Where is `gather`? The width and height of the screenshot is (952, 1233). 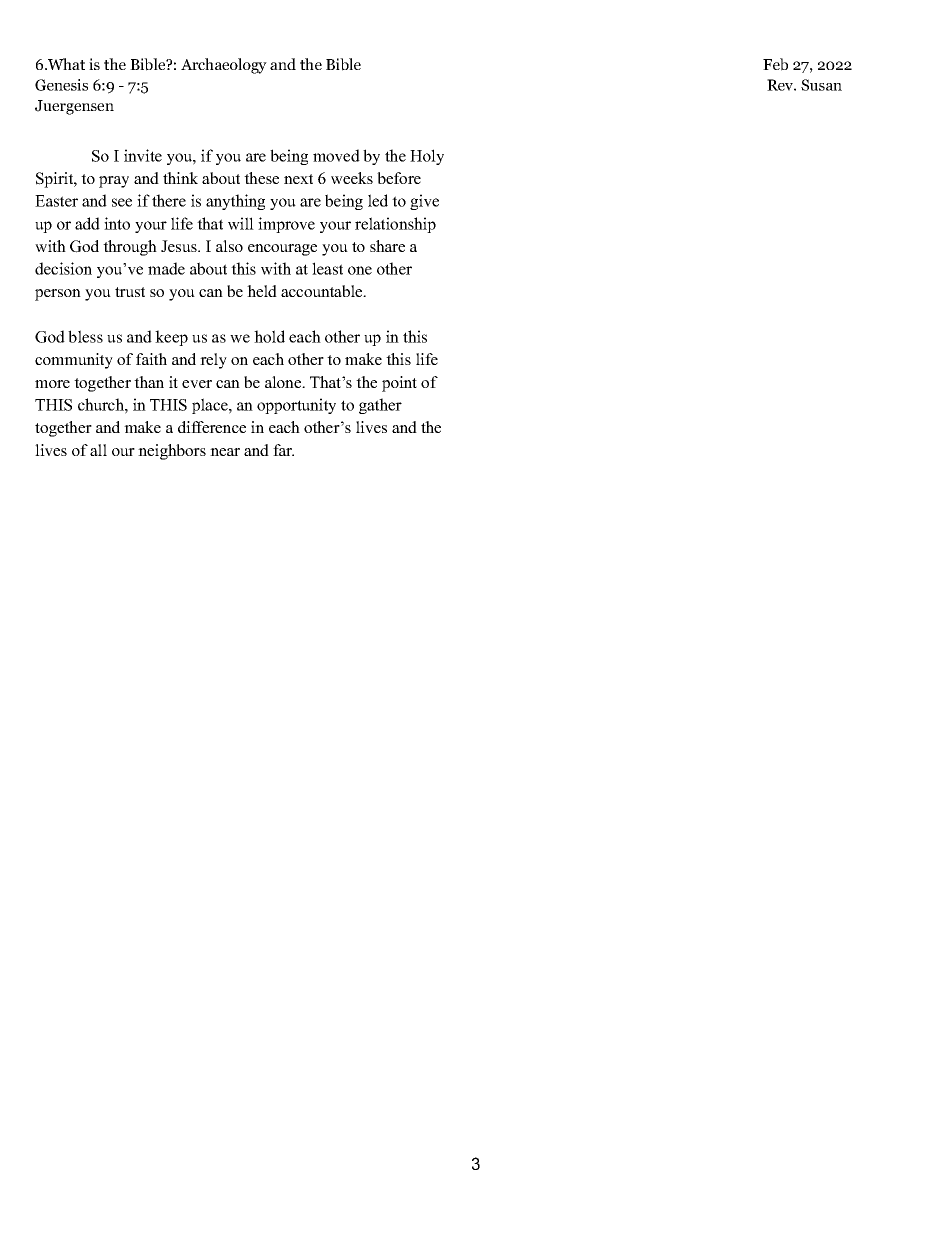
gather is located at coordinates (380, 406).
